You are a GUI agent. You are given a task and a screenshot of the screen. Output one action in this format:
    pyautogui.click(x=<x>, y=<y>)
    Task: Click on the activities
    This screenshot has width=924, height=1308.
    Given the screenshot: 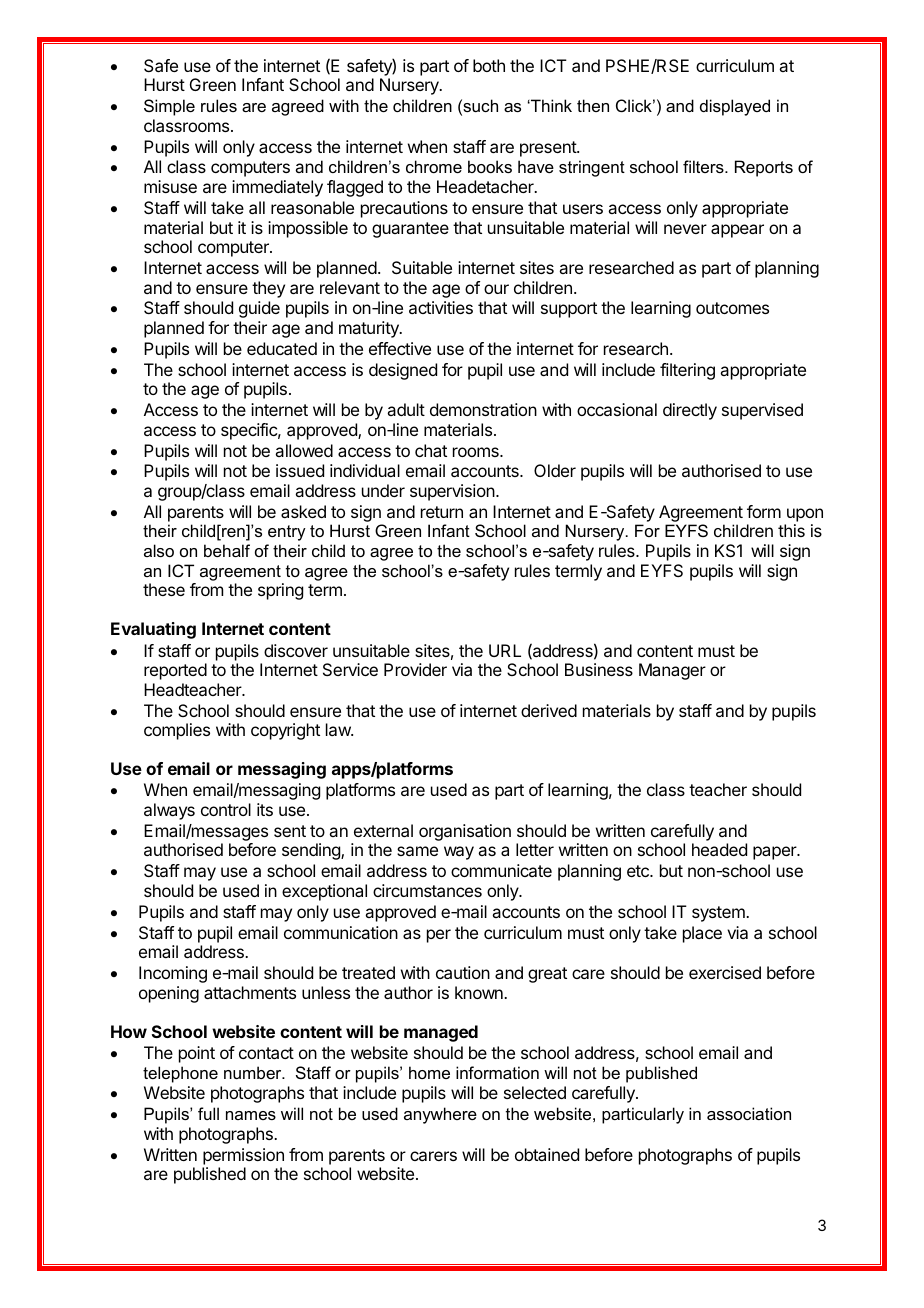 What is the action you would take?
    pyautogui.click(x=441, y=307)
